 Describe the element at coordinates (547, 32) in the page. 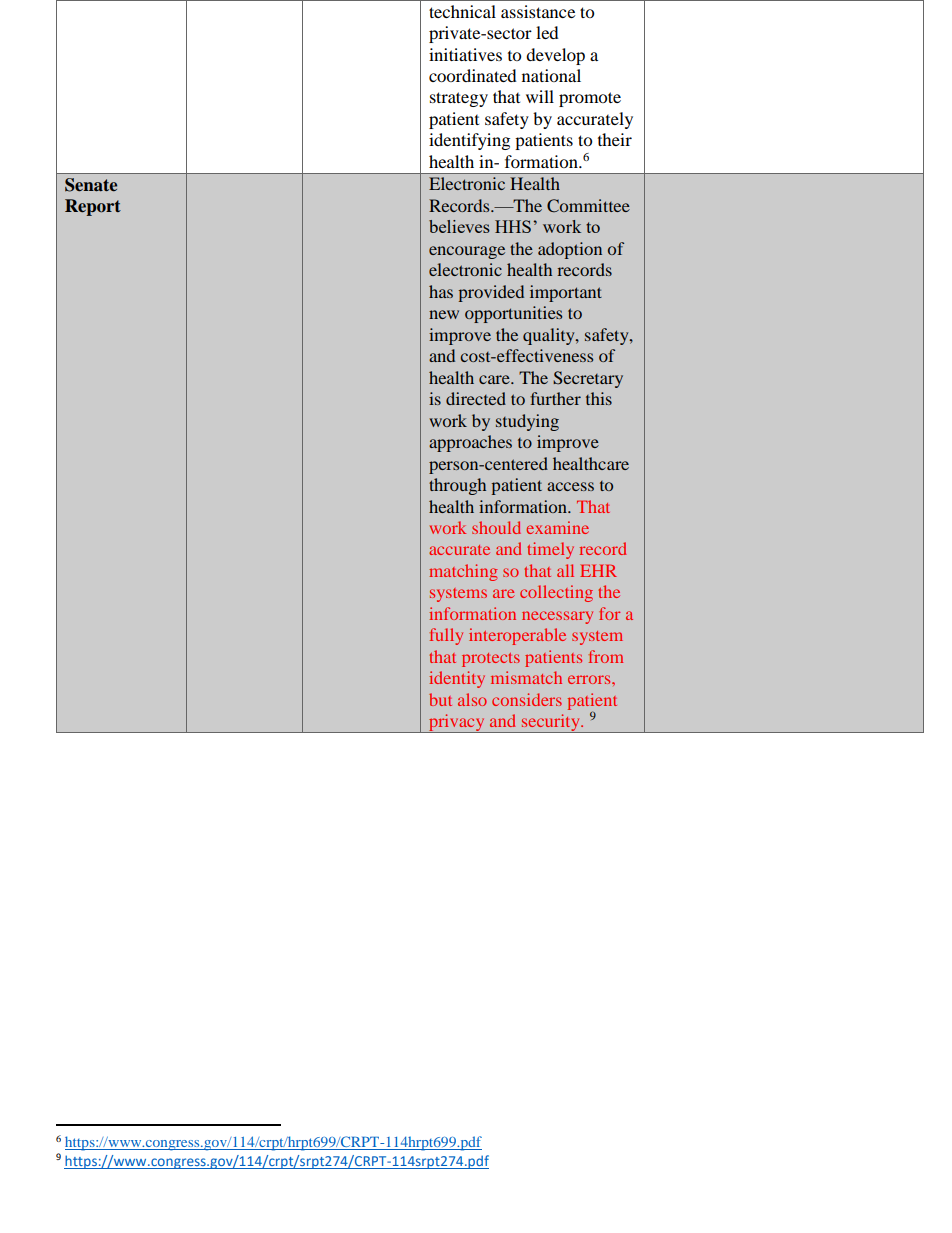

I see `led` at that location.
